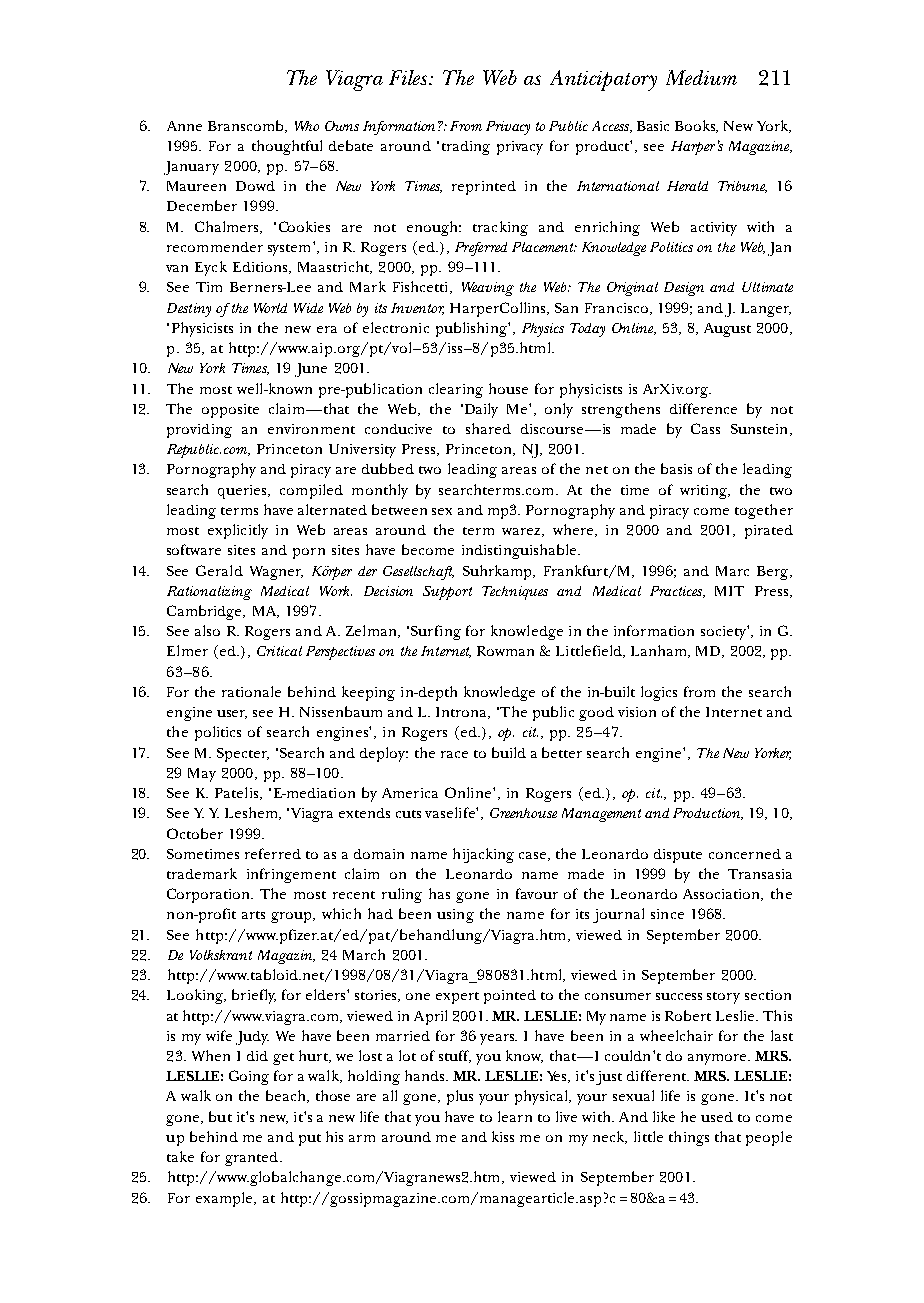  What do you see at coordinates (503, 1136) in the document?
I see `kiss` at bounding box center [503, 1136].
